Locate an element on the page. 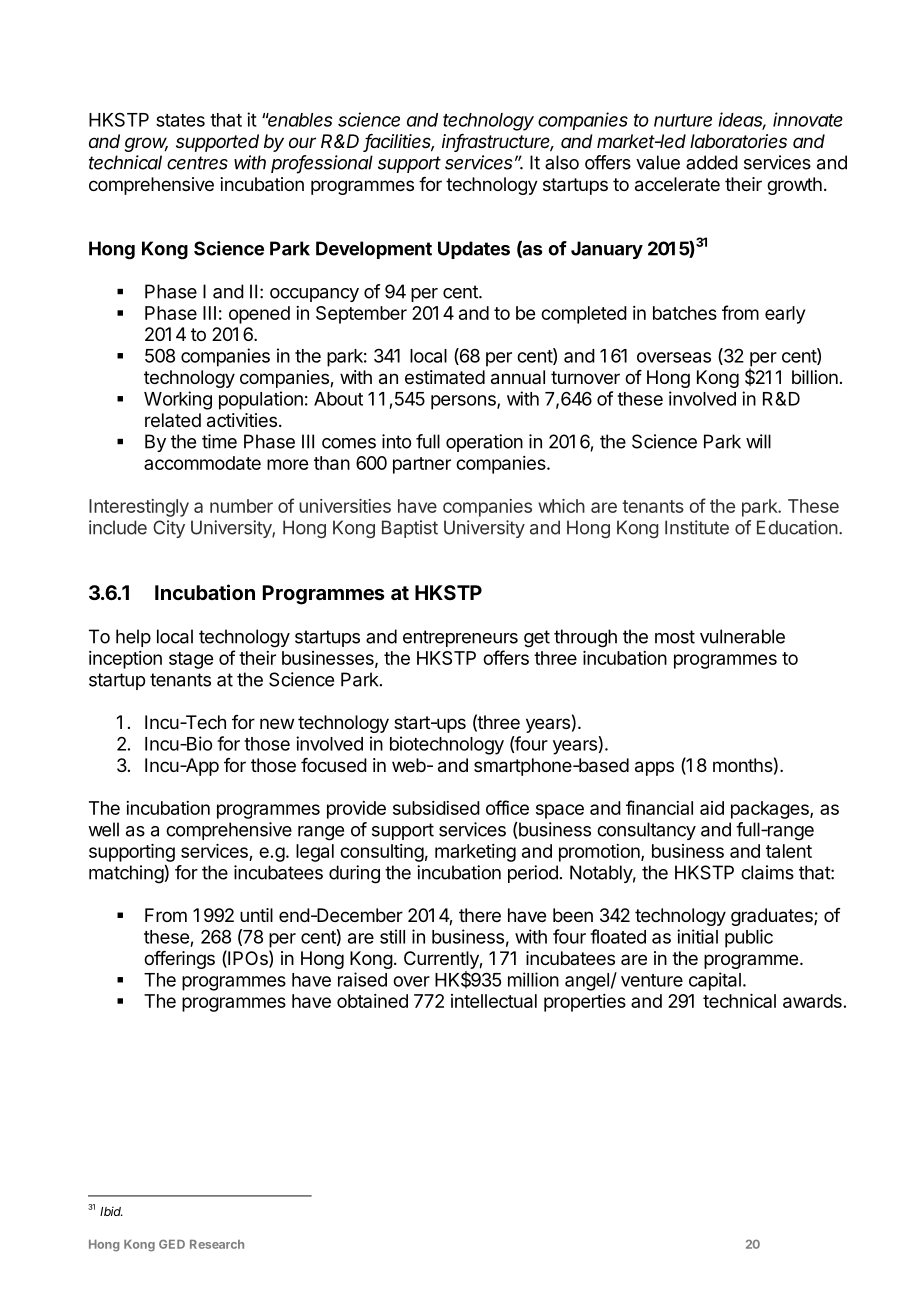 The height and width of the document is (1307, 924). stage is located at coordinates (191, 660).
